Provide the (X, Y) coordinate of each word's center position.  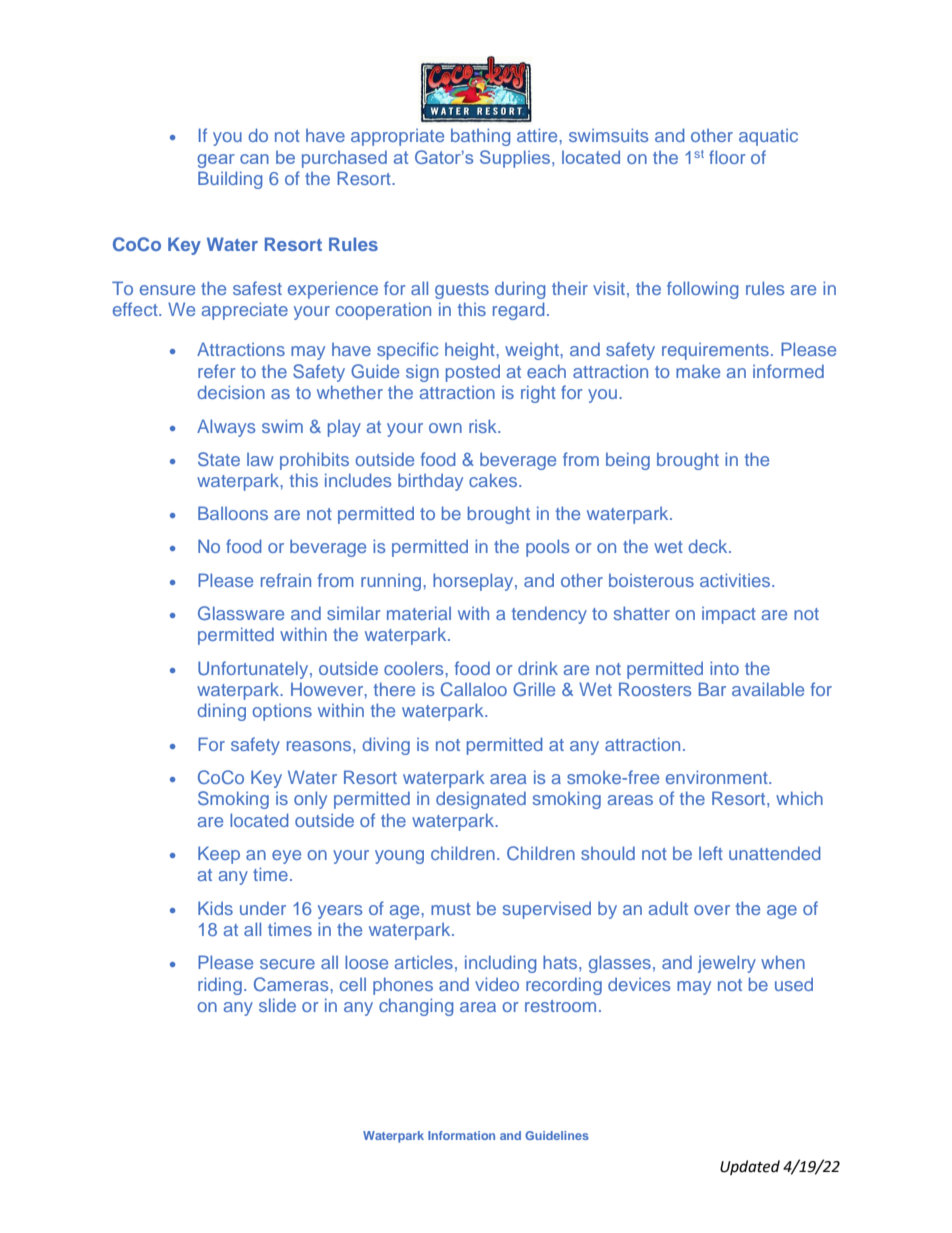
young (399, 857)
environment (718, 777)
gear (216, 161)
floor (727, 157)
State (219, 459)
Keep (219, 855)
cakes (494, 480)
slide (277, 1005)
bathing (480, 137)
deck (709, 546)
